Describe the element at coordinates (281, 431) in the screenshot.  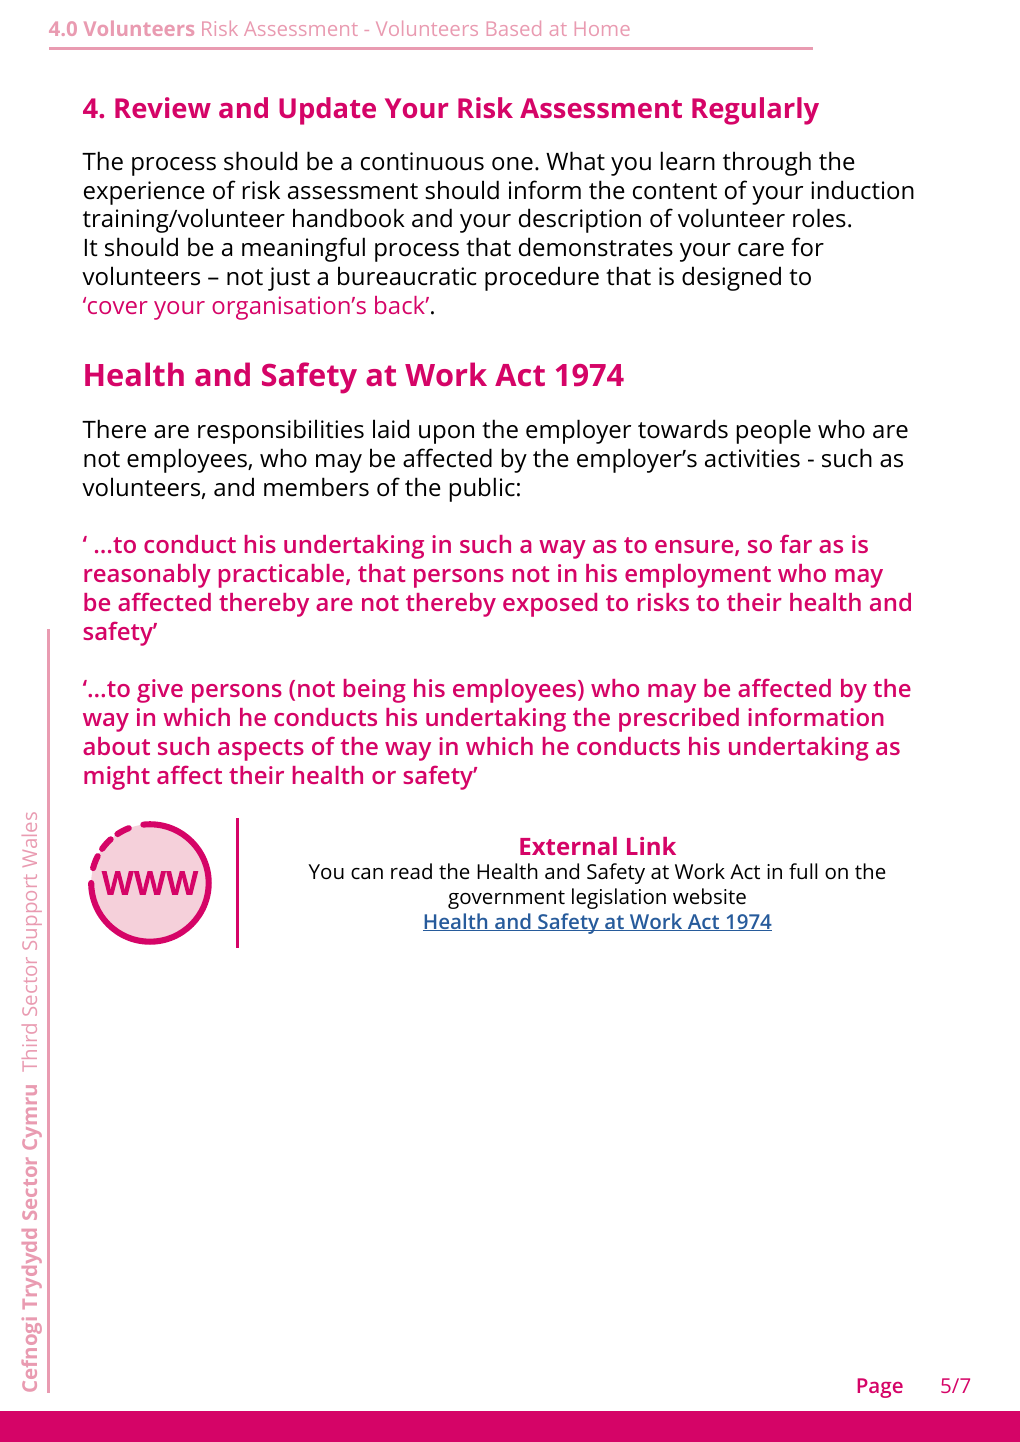
I see `responsibilities` at that location.
